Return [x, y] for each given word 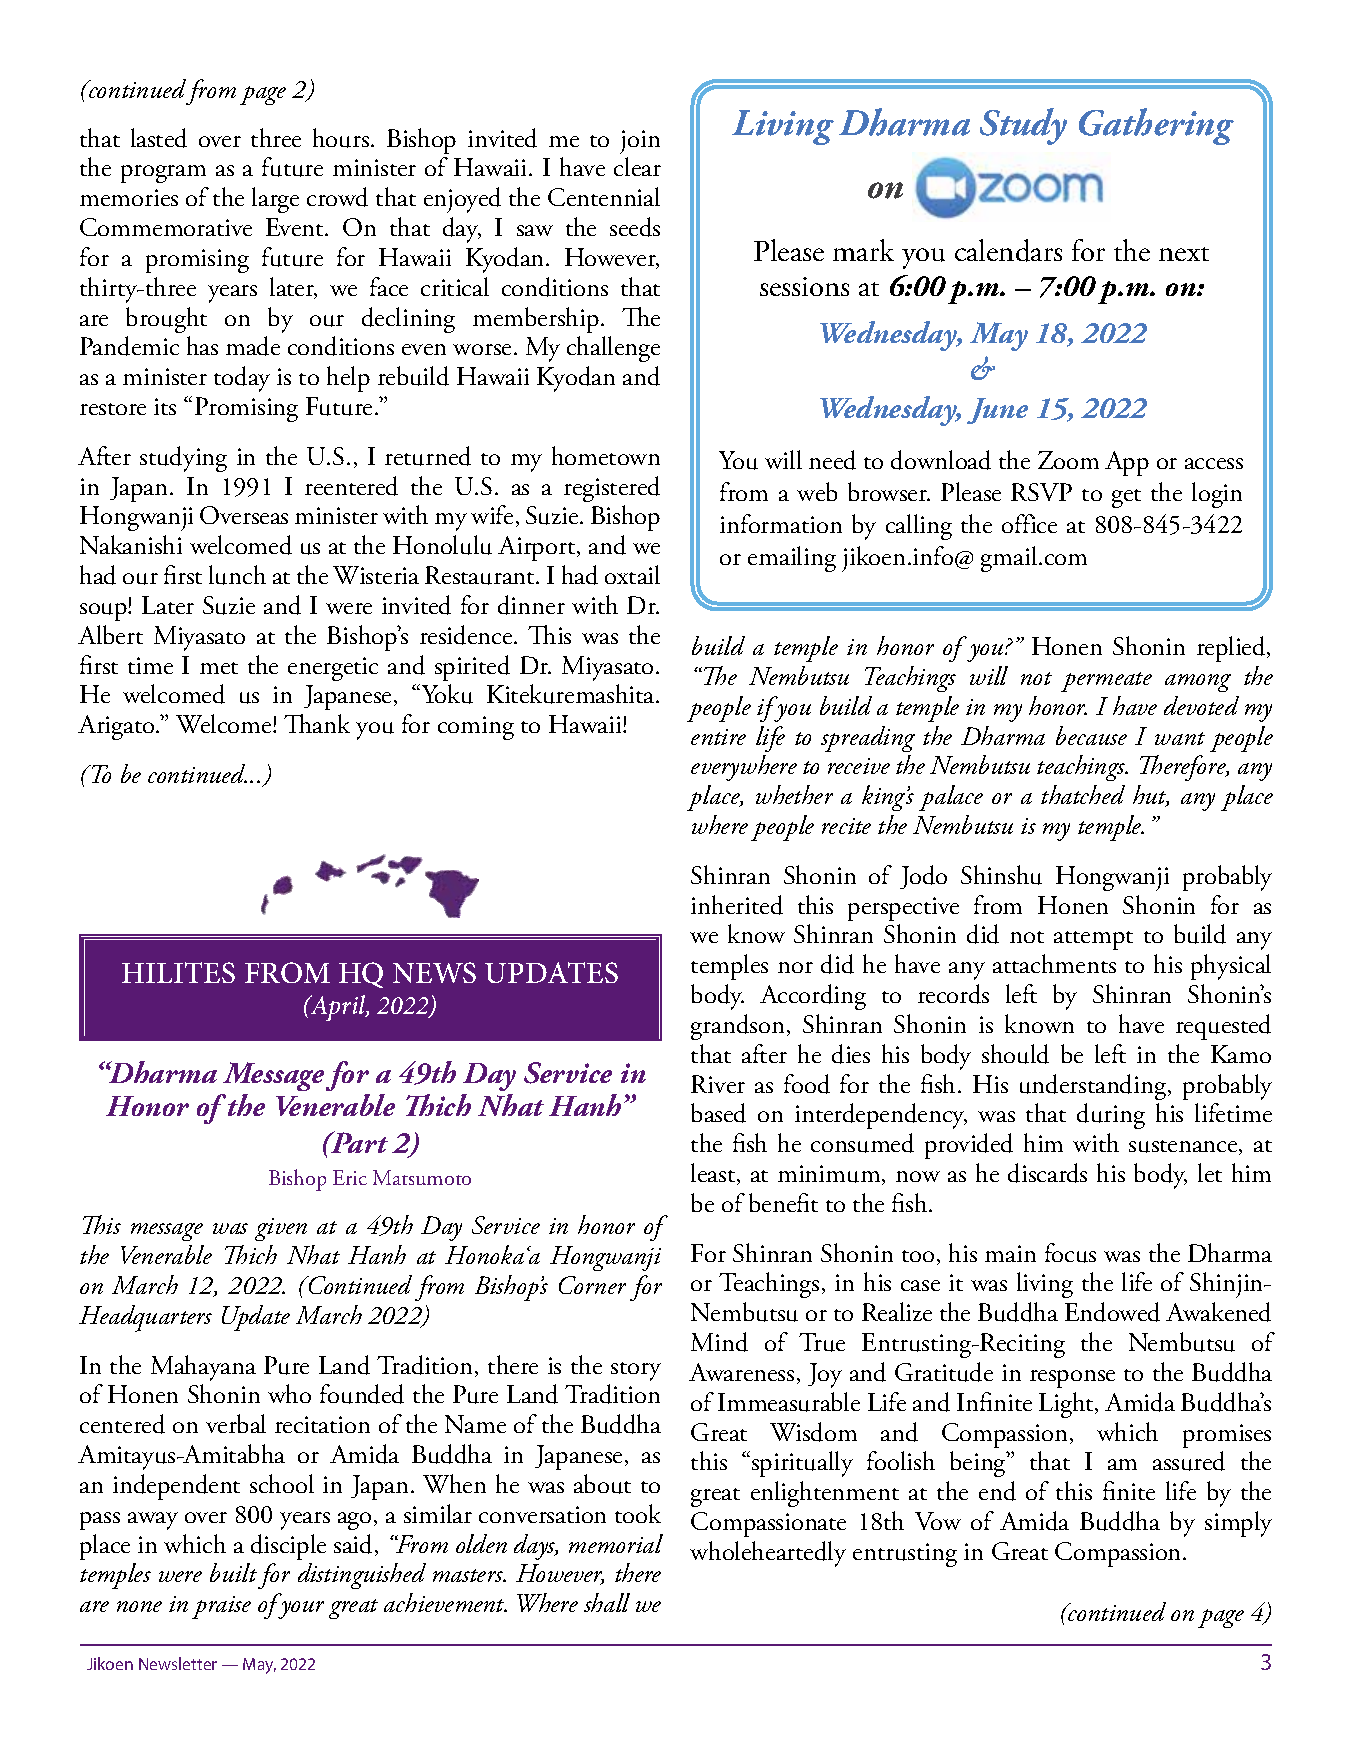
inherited [737, 905]
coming [476, 728]
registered [612, 489]
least [714, 1174]
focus [1070, 1253]
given [281, 1229]
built [233, 1572]
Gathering [1156, 126]
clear [637, 166]
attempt [1093, 940]
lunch [237, 575]
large [275, 200]
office [1029, 523]
